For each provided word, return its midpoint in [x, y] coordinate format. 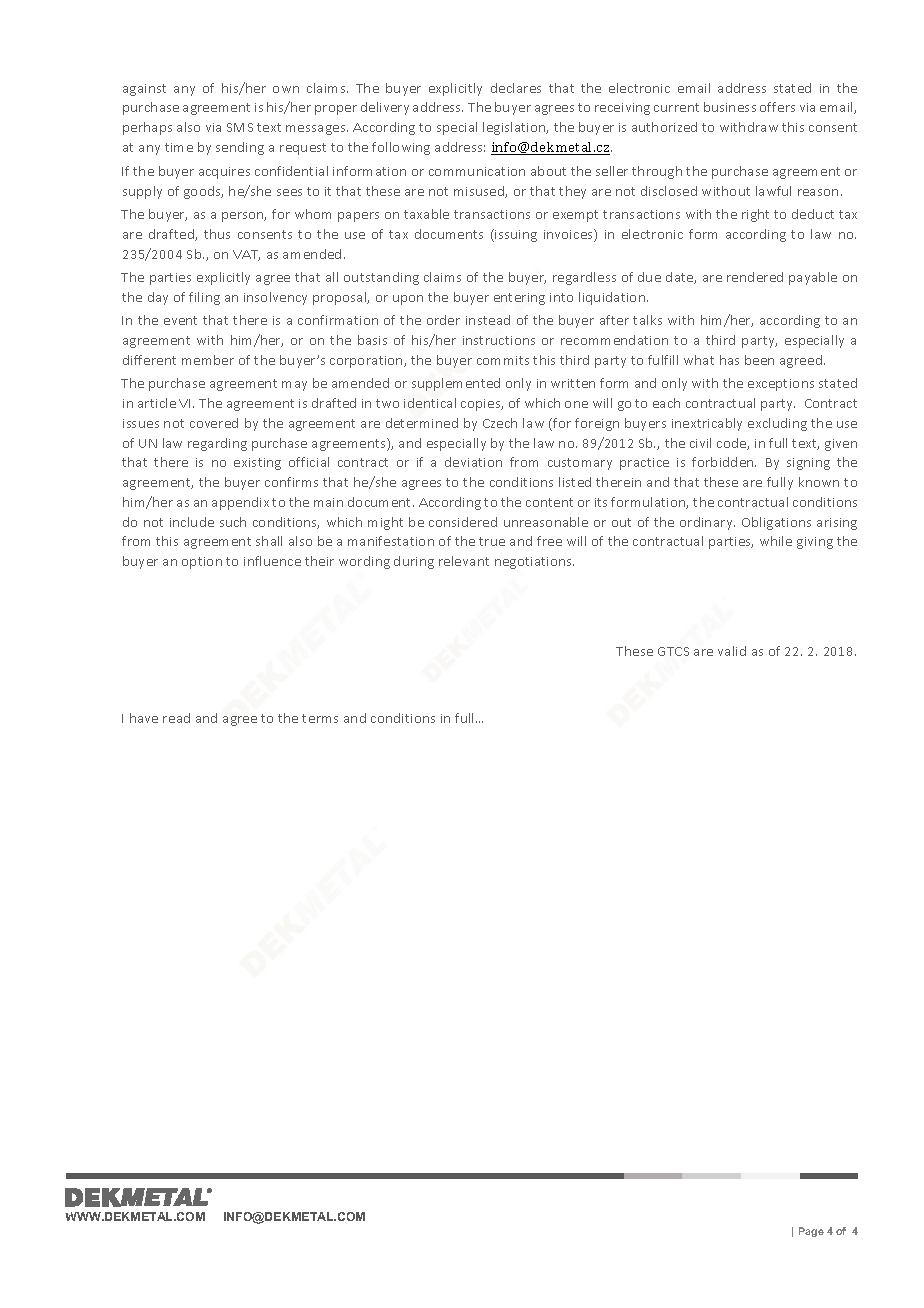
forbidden [724, 462]
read [176, 718]
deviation [473, 462]
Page [811, 1232]
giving [815, 543]
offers [777, 107]
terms [320, 718]
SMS [240, 127]
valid [732, 651]
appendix [240, 503]
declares [516, 88]
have [144, 718]
